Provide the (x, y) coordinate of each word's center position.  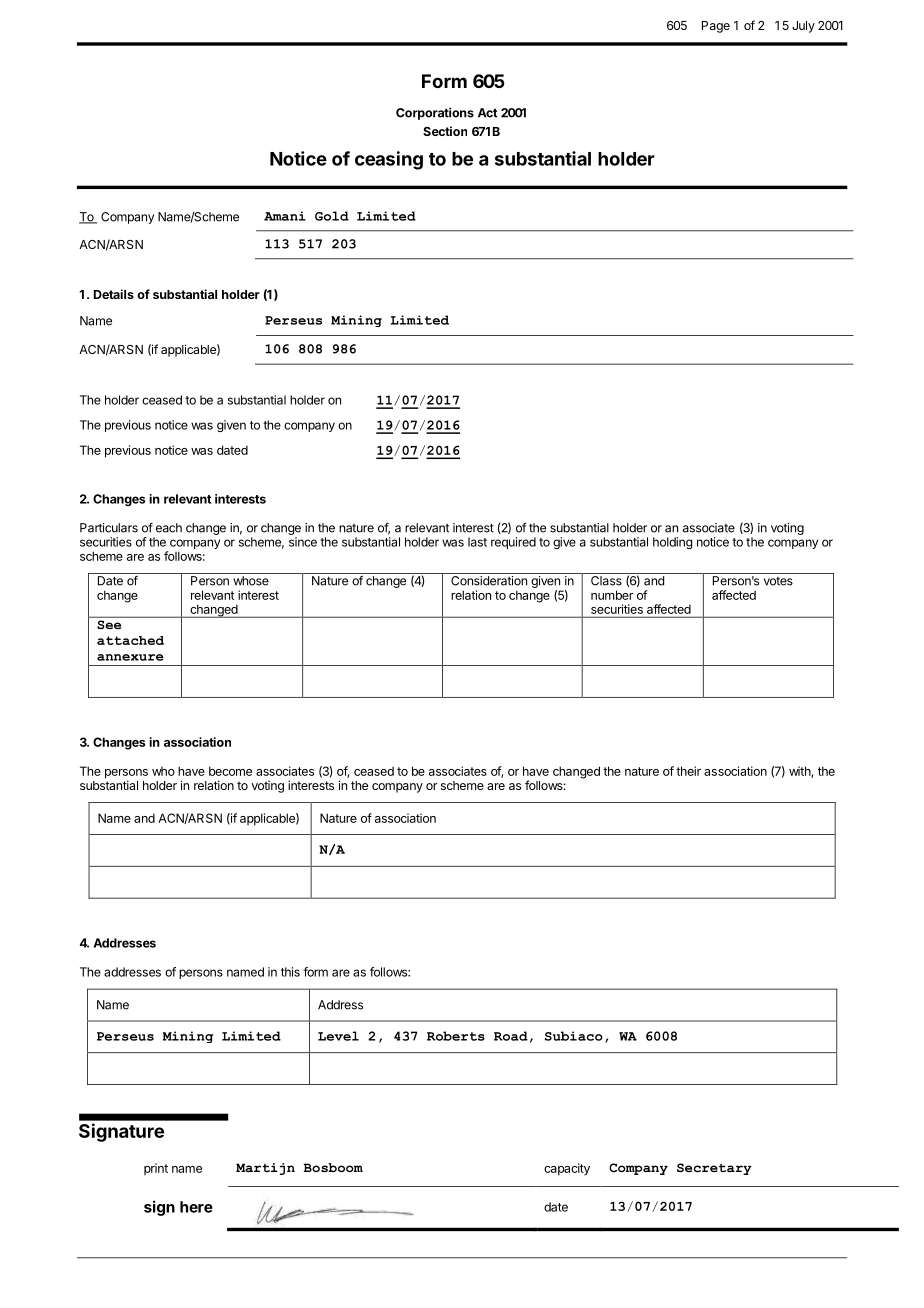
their (688, 771)
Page (716, 27)
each (169, 528)
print (156, 1169)
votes (778, 581)
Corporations (435, 114)
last (477, 542)
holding (672, 543)
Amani (285, 216)
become (230, 771)
